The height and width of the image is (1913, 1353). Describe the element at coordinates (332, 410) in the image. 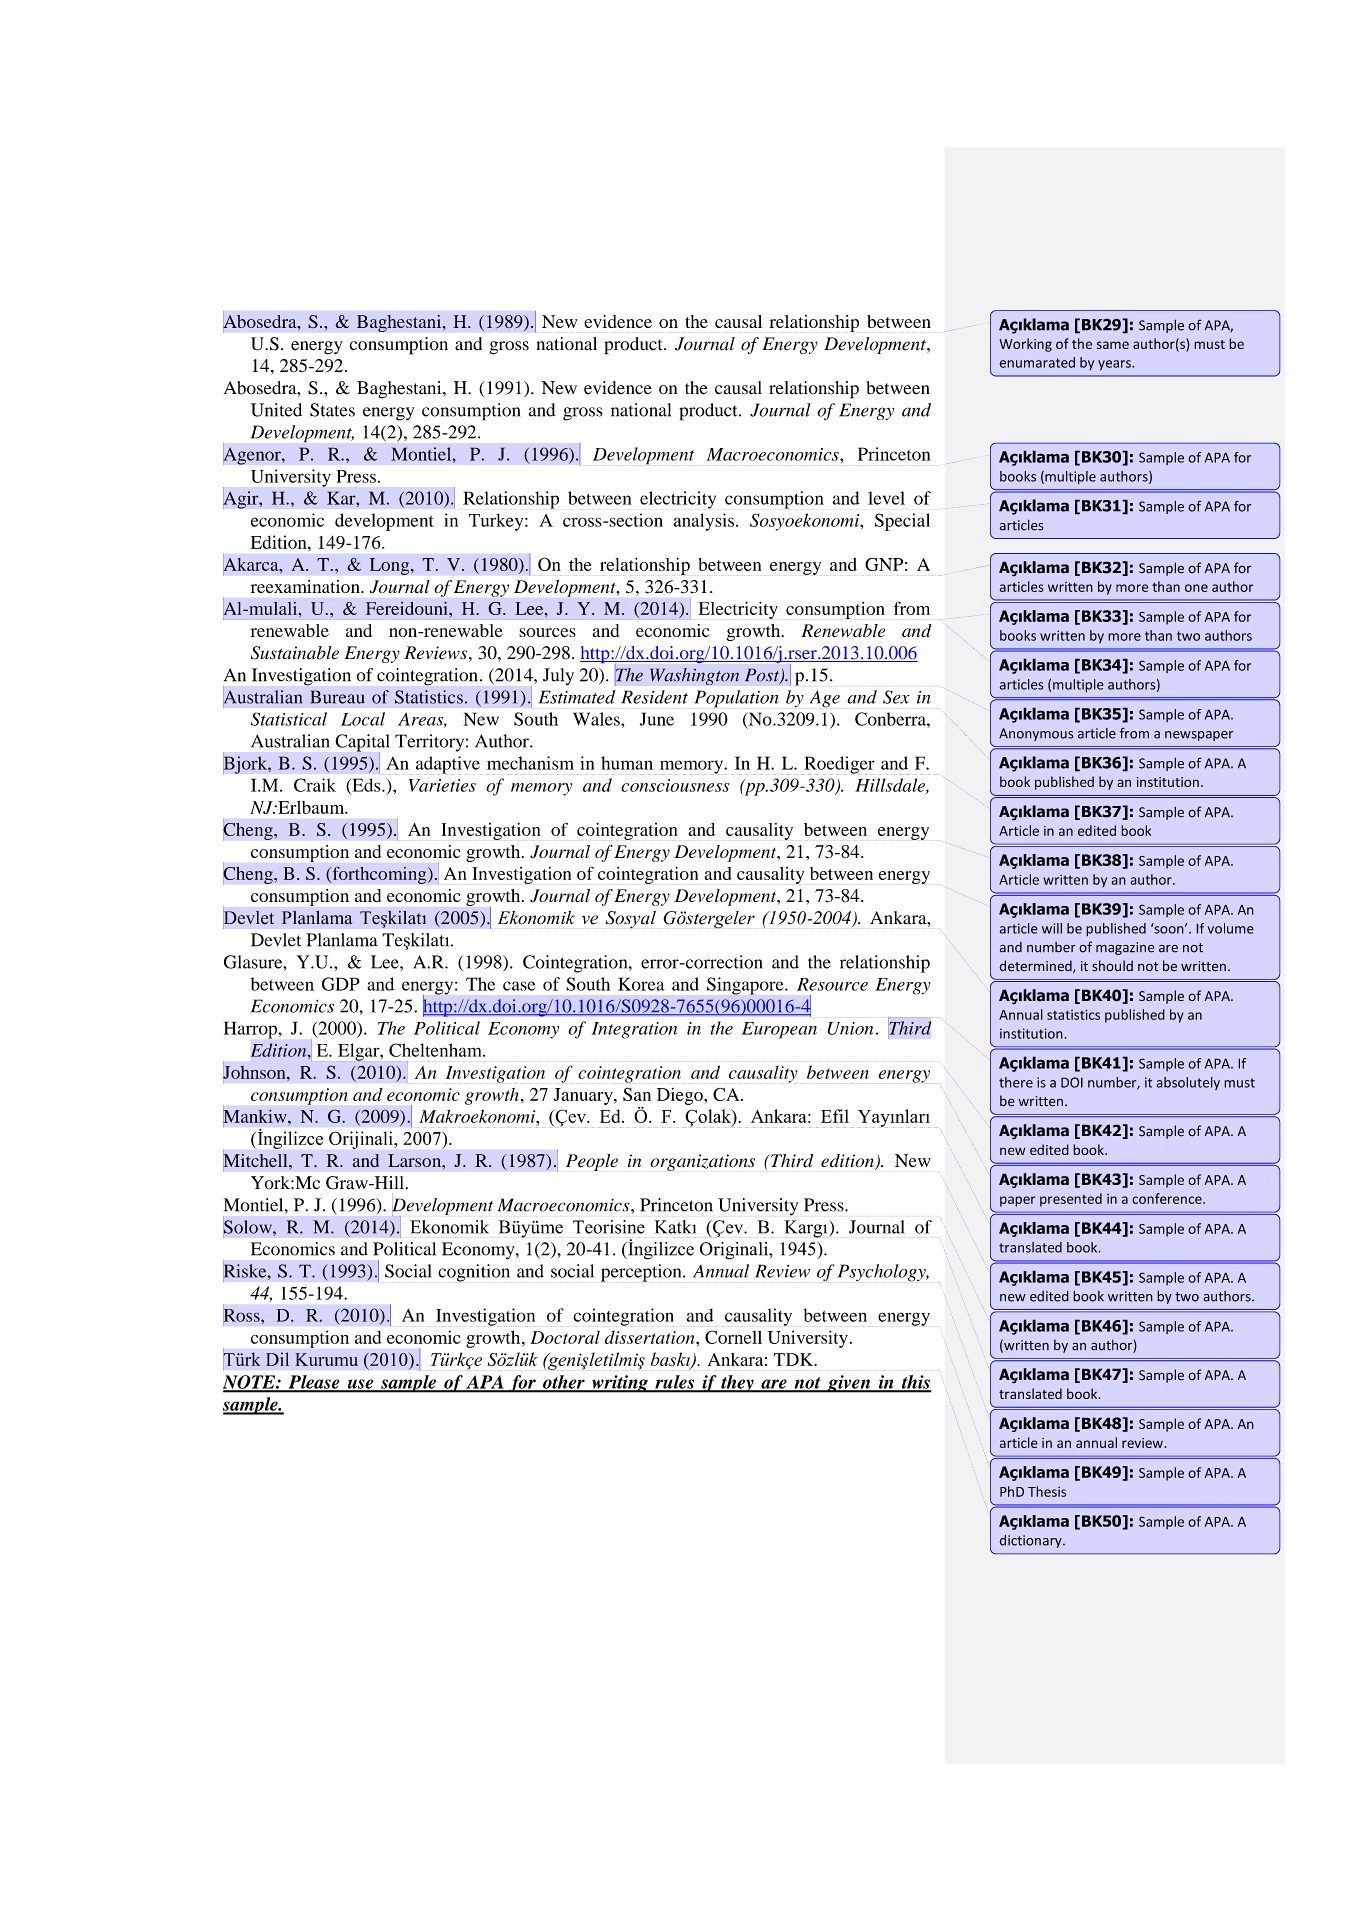

I see `States` at that location.
